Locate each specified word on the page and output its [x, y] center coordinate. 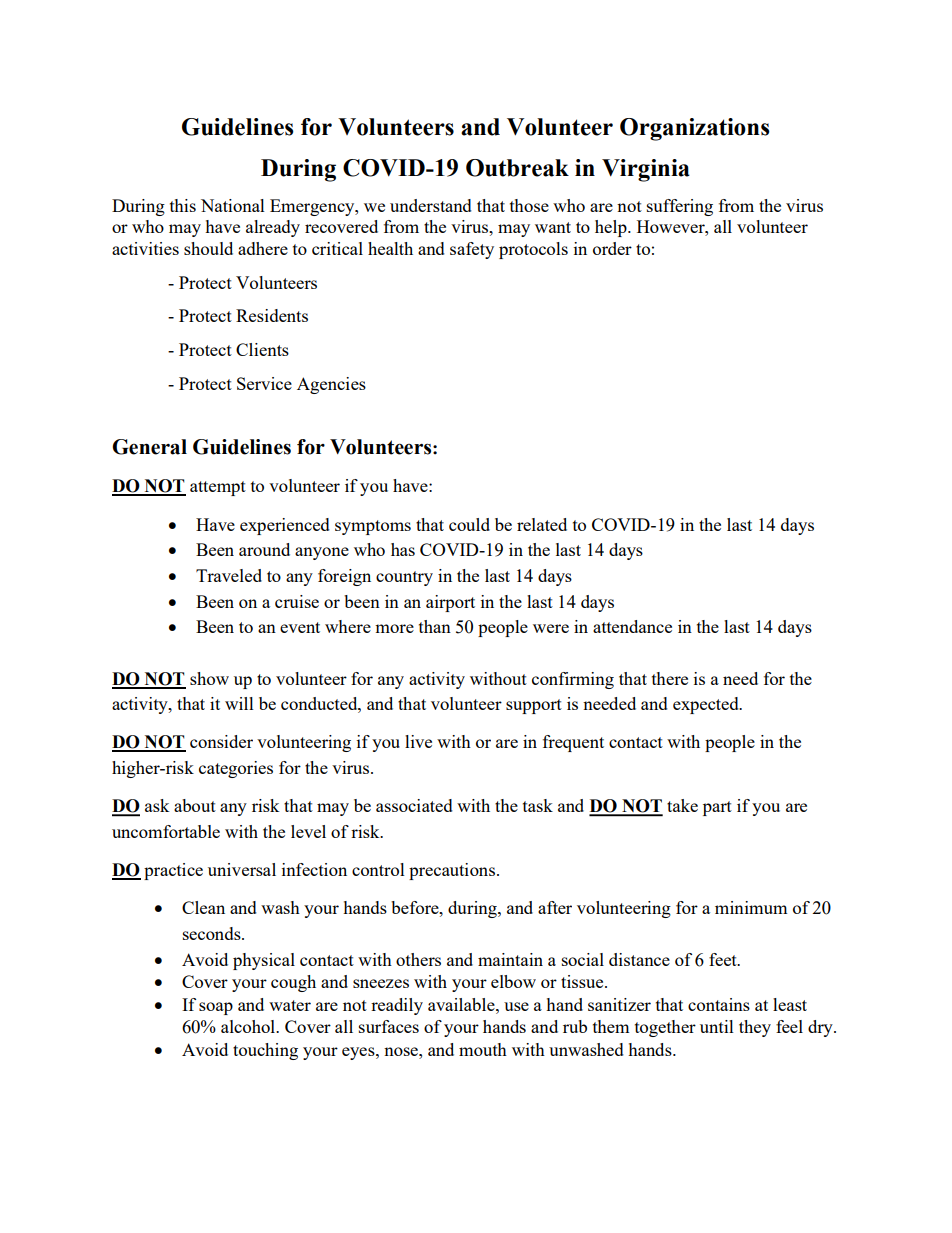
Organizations [695, 129]
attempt [218, 488]
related [542, 524]
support [534, 706]
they [755, 1028]
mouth [483, 1049]
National [233, 205]
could [469, 524]
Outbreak [517, 168]
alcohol [249, 1026]
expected [707, 705]
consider [221, 741]
